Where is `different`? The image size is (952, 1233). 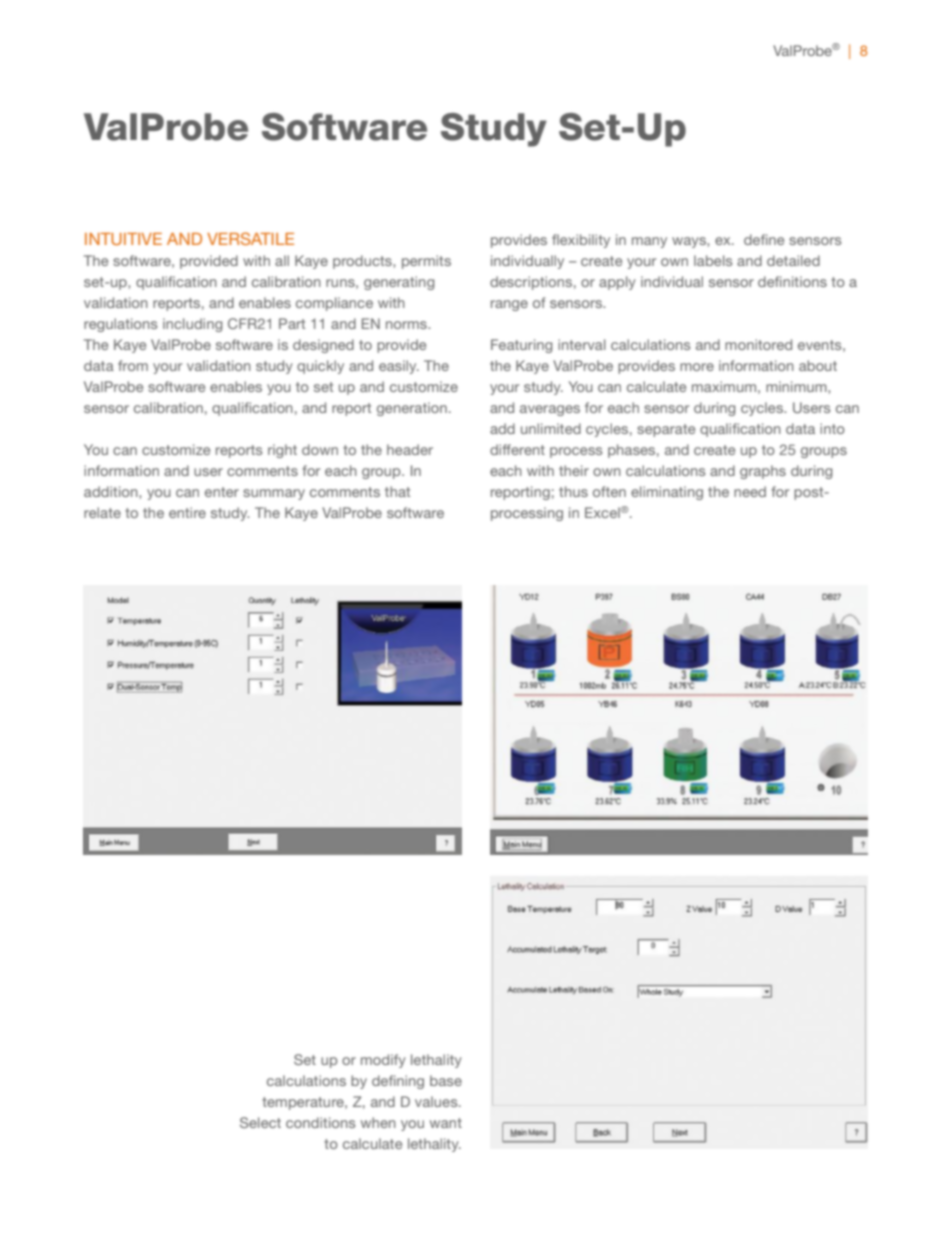
different is located at coordinates (517, 449).
